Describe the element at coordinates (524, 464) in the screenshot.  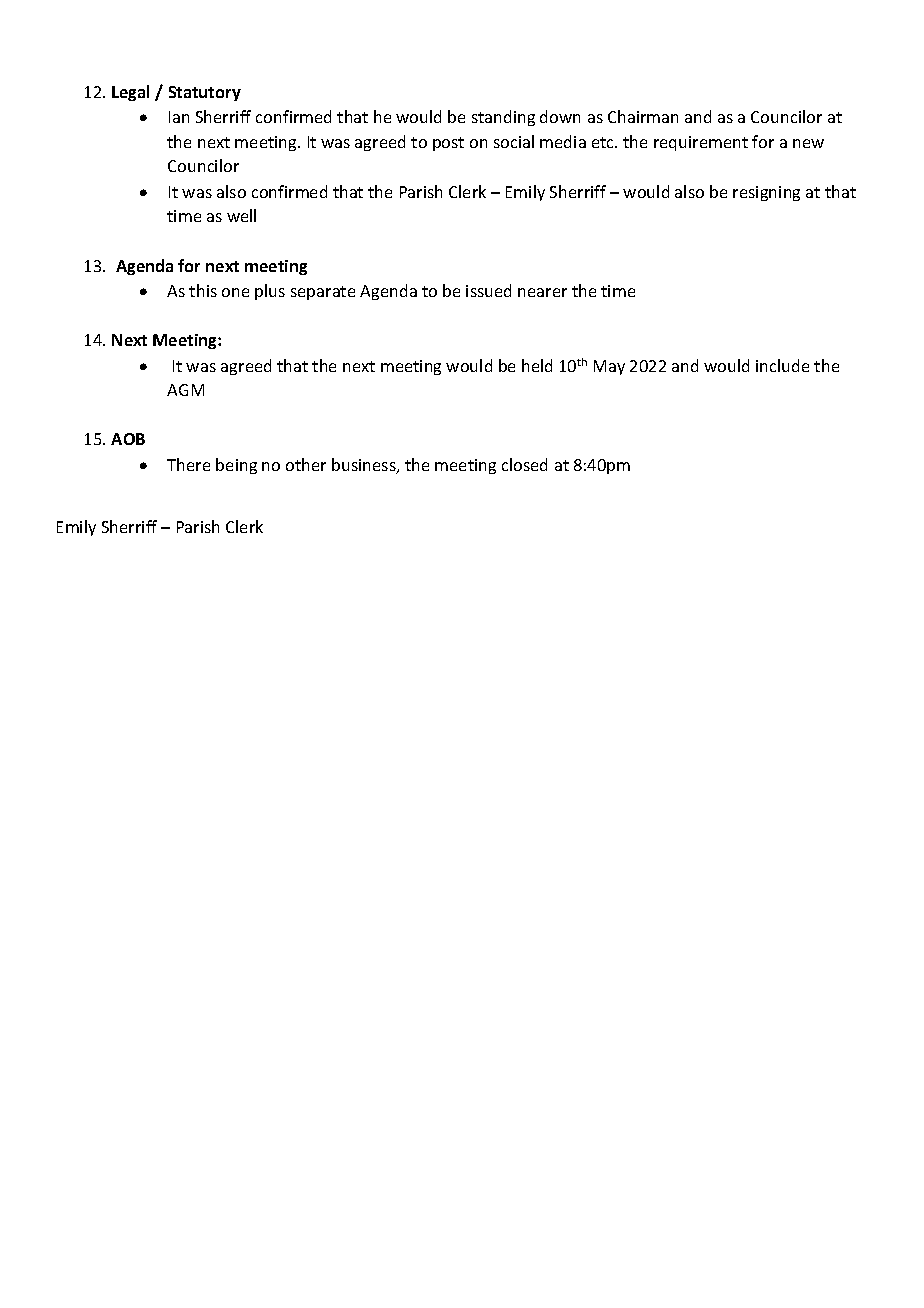
I see `closed` at that location.
